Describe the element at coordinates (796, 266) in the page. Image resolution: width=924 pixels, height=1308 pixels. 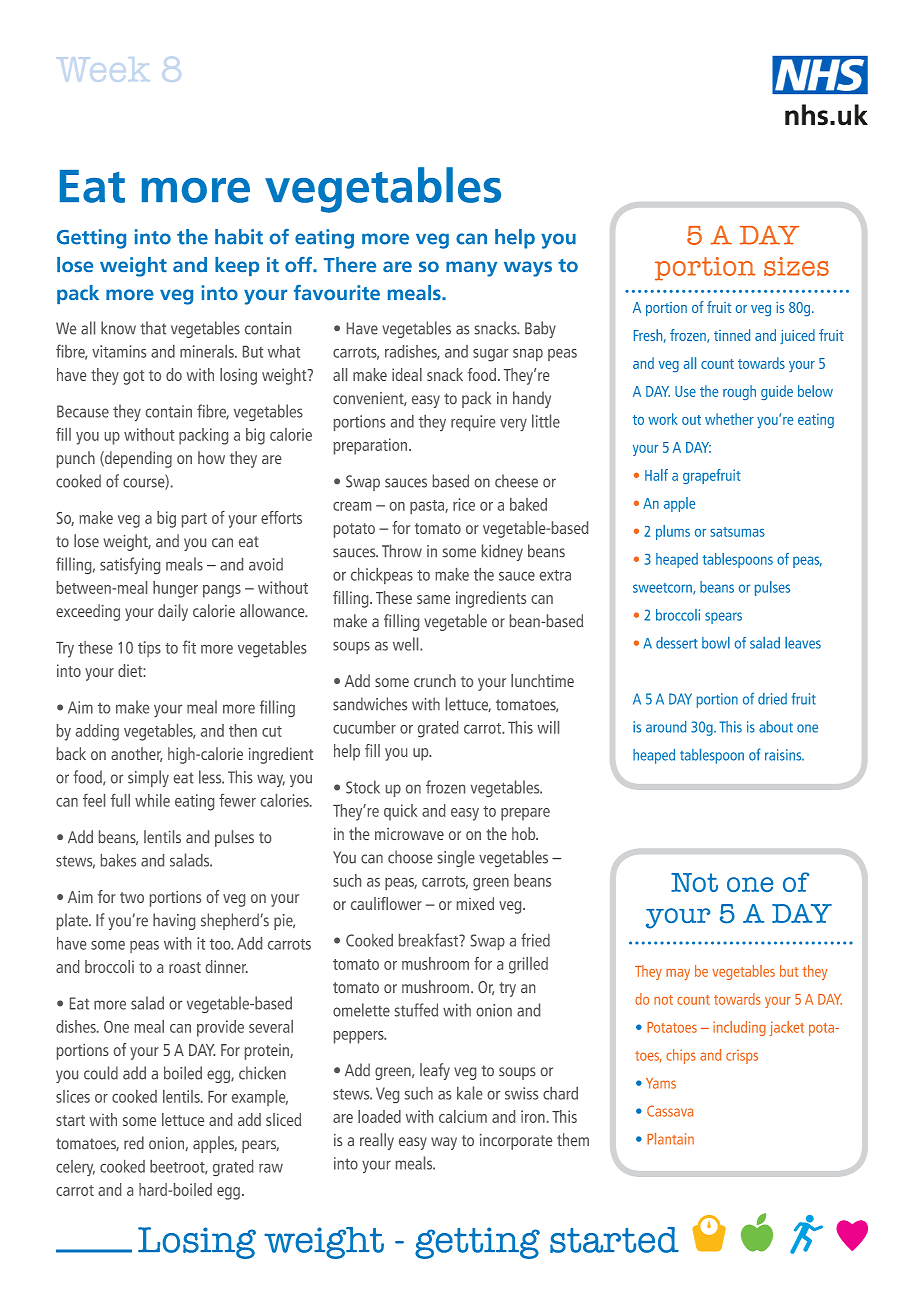
I see `sizes` at that location.
